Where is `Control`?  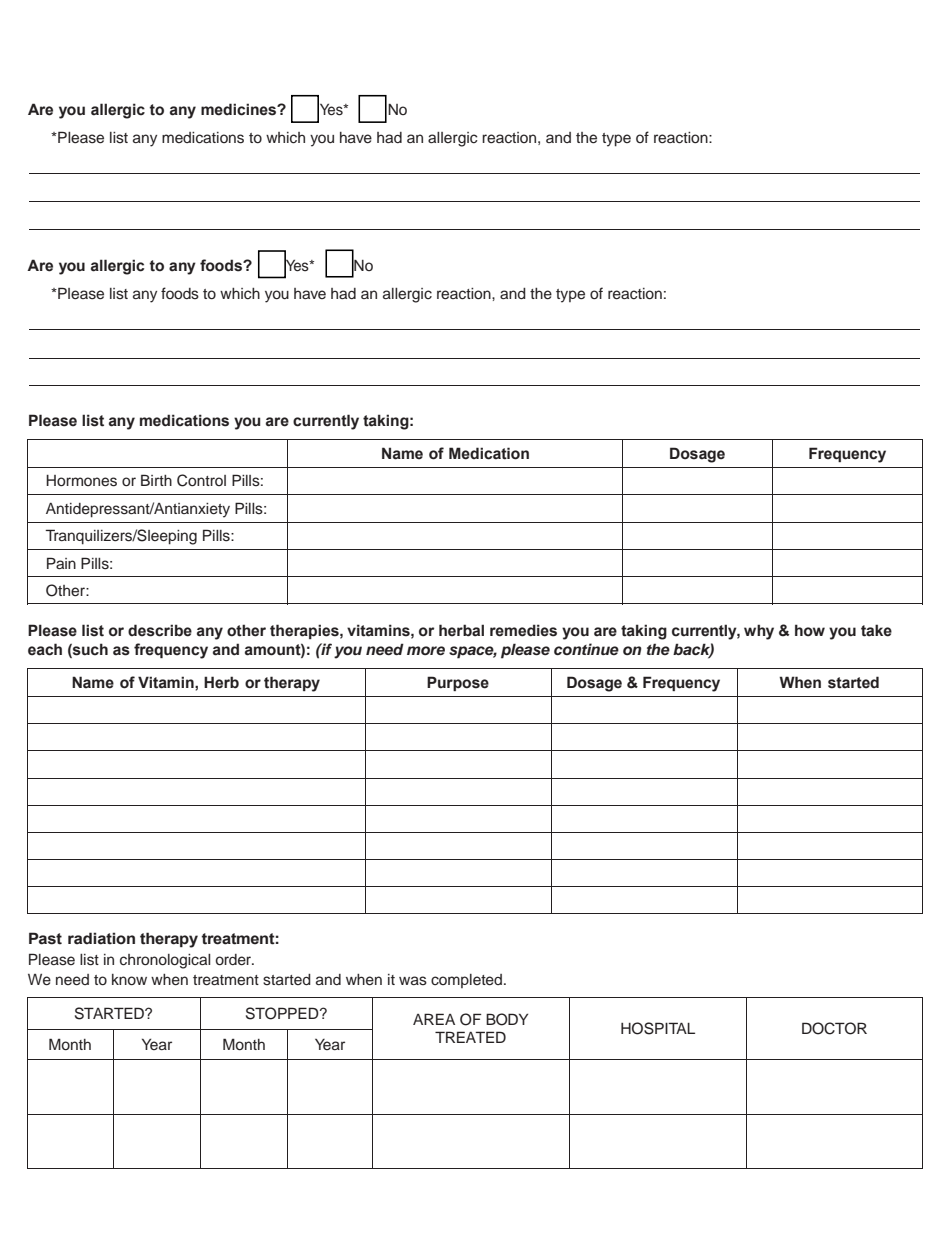 Control is located at coordinates (201, 480).
